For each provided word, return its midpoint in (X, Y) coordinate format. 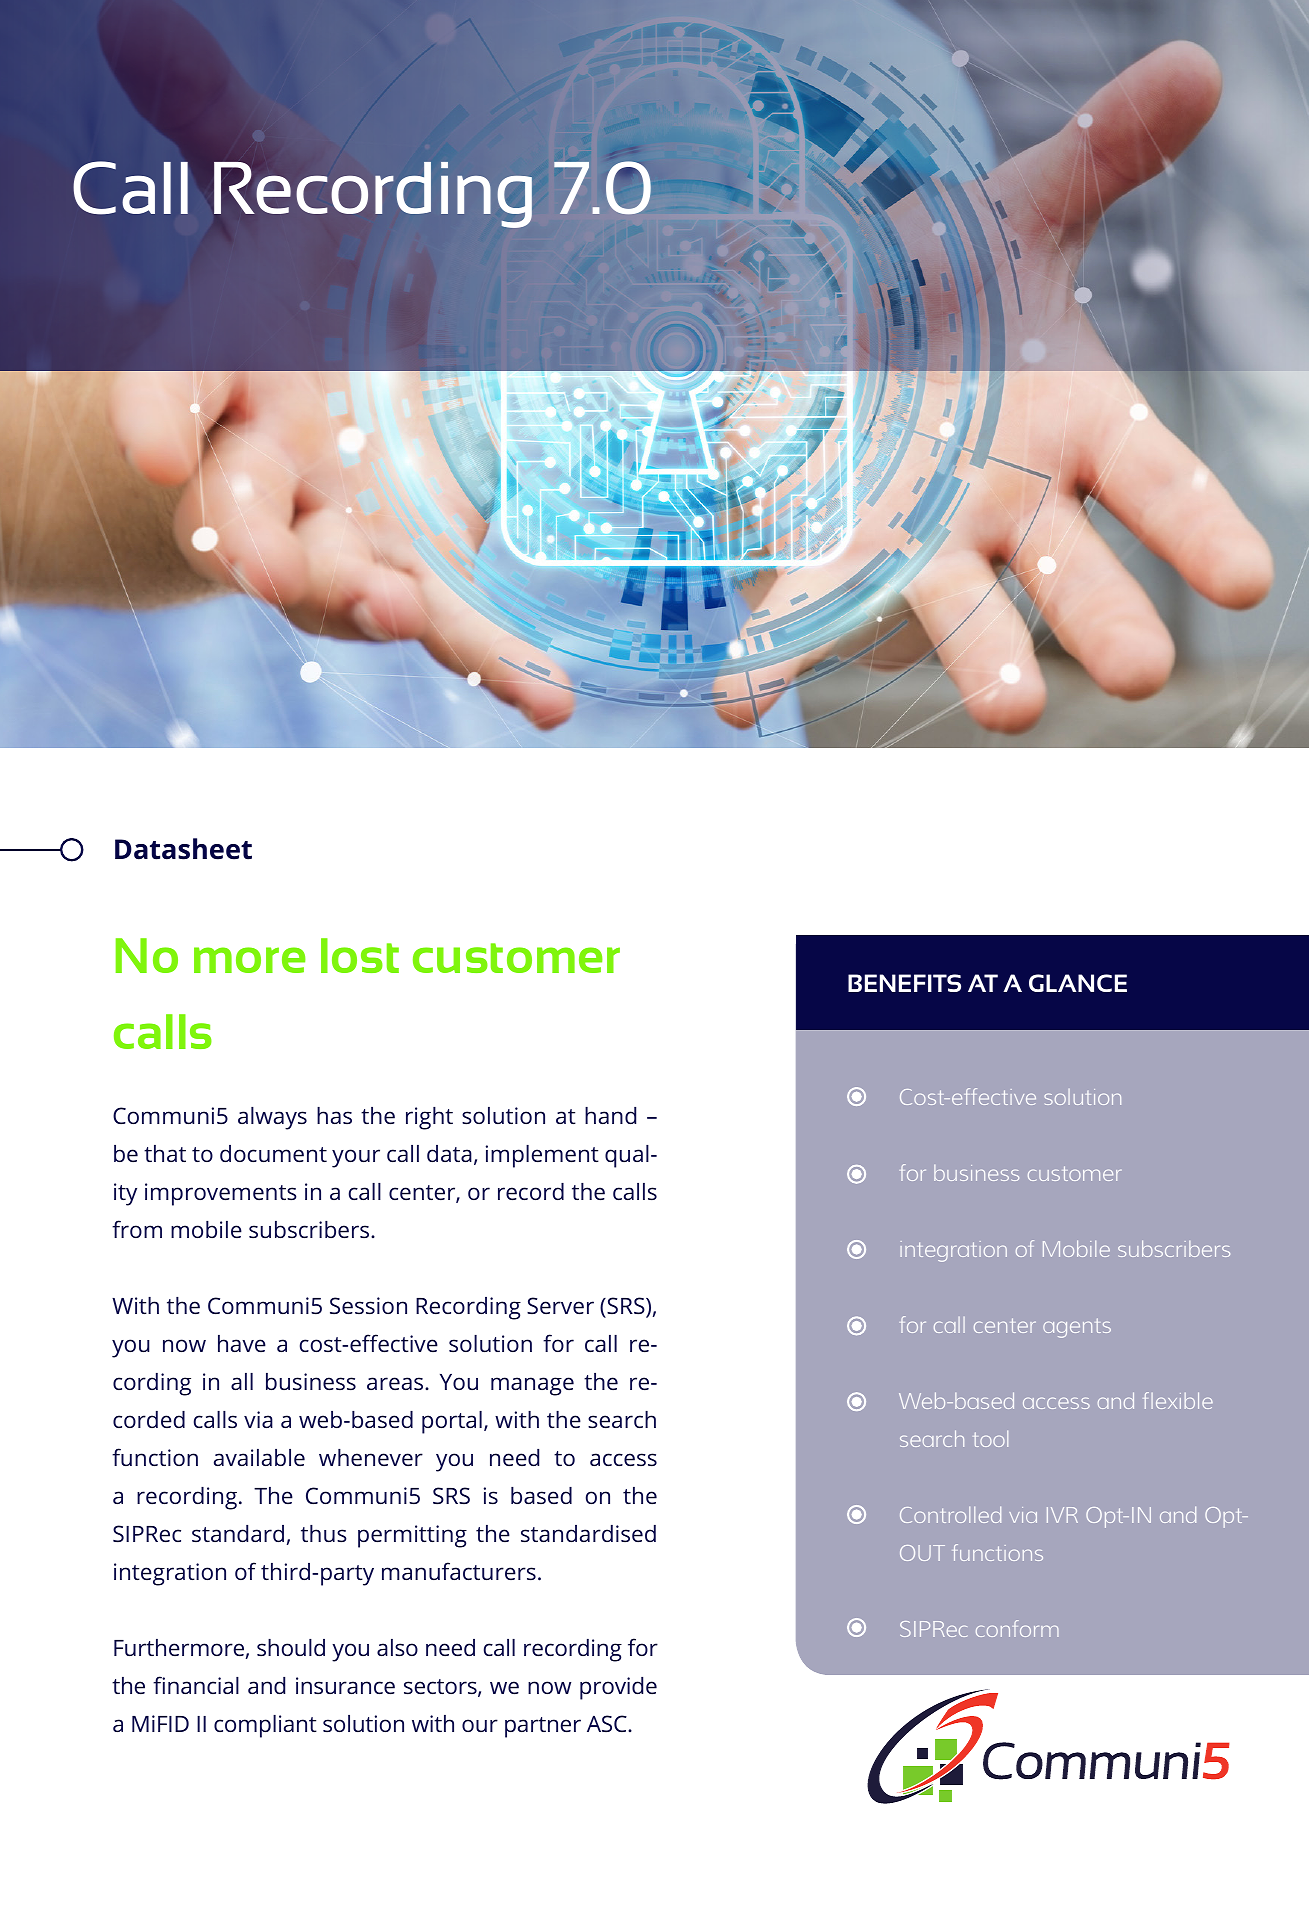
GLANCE (1078, 983)
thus (324, 1533)
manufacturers (459, 1571)
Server (560, 1305)
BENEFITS (904, 983)
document (273, 1153)
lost (360, 955)
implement (542, 1156)
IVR (1062, 1515)
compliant (265, 1726)
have (242, 1343)
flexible (1178, 1400)
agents (1077, 1328)
